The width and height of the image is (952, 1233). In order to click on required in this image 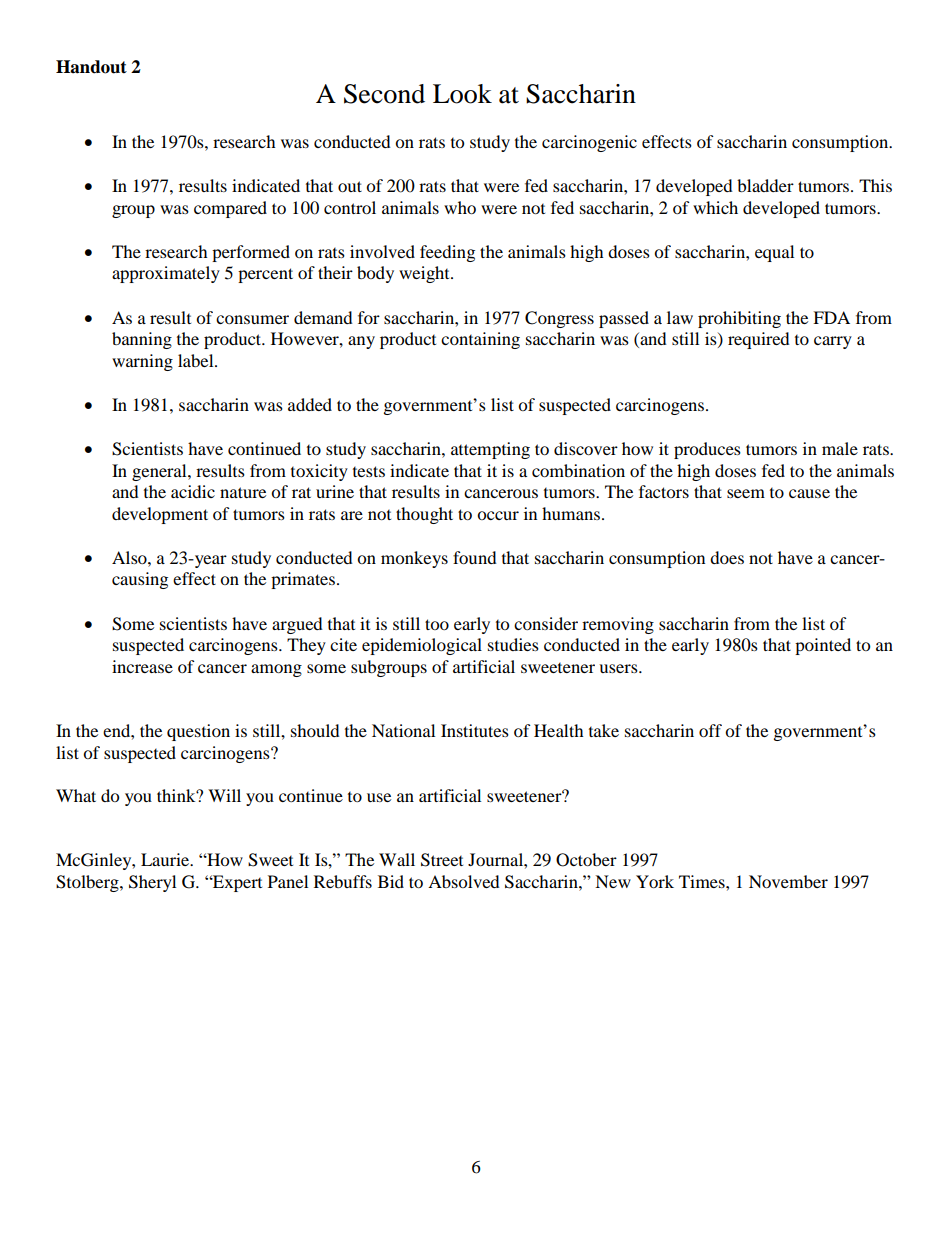, I will do `click(759, 340)`.
